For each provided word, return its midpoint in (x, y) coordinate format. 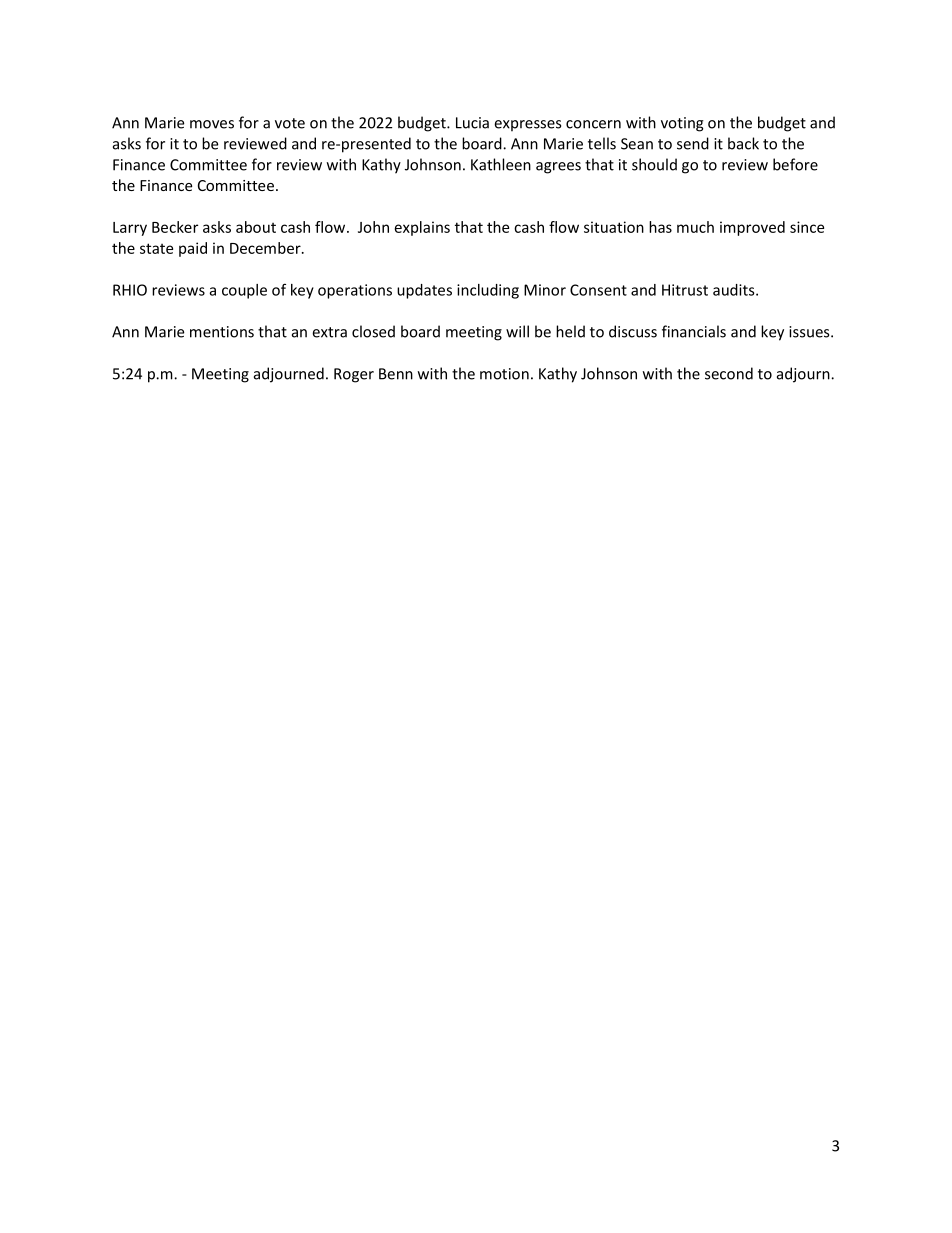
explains (422, 228)
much (695, 227)
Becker (175, 227)
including (488, 291)
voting (682, 124)
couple (244, 291)
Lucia (472, 123)
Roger (354, 375)
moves (212, 124)
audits (735, 290)
